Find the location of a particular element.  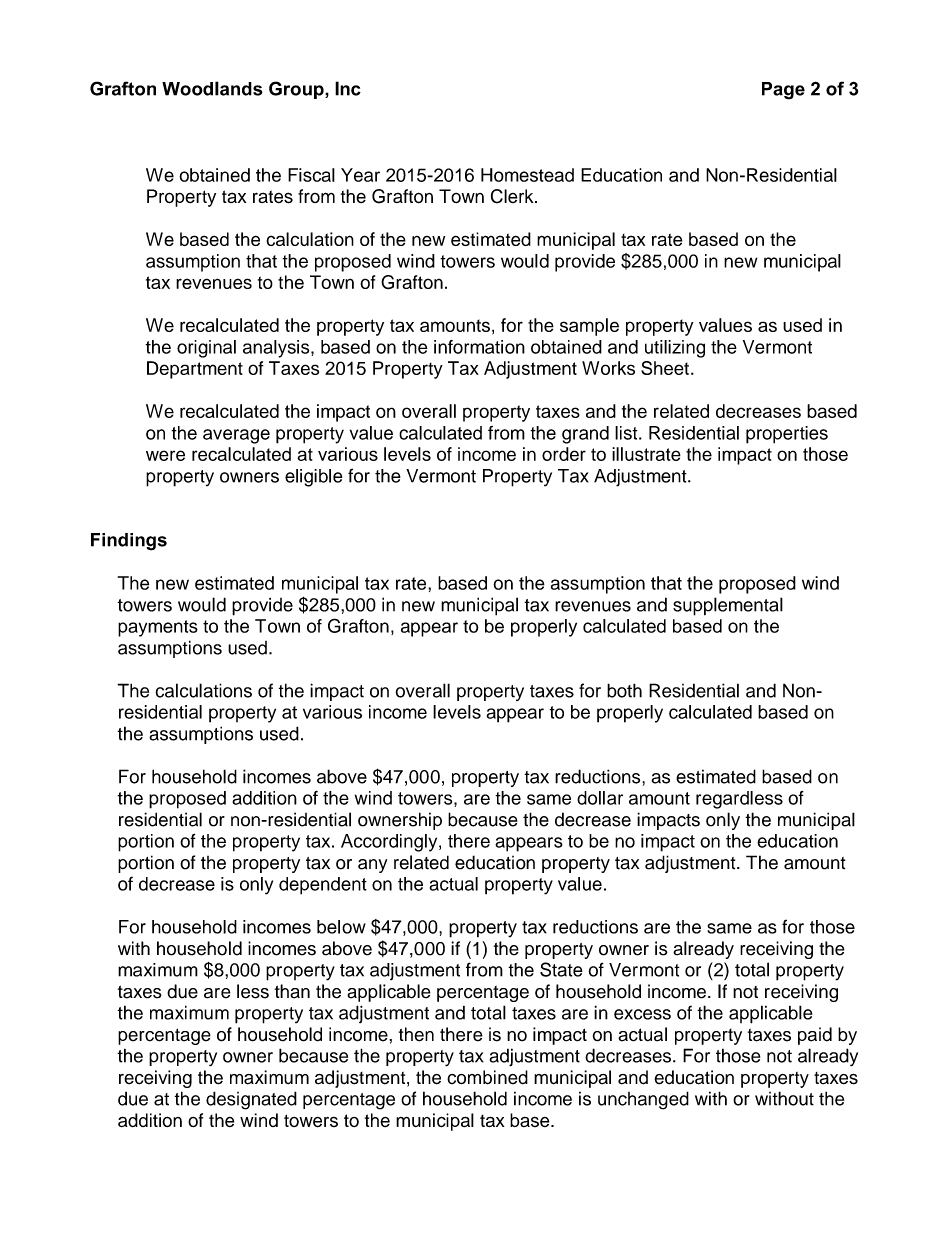

Woodlands is located at coordinates (212, 88).
